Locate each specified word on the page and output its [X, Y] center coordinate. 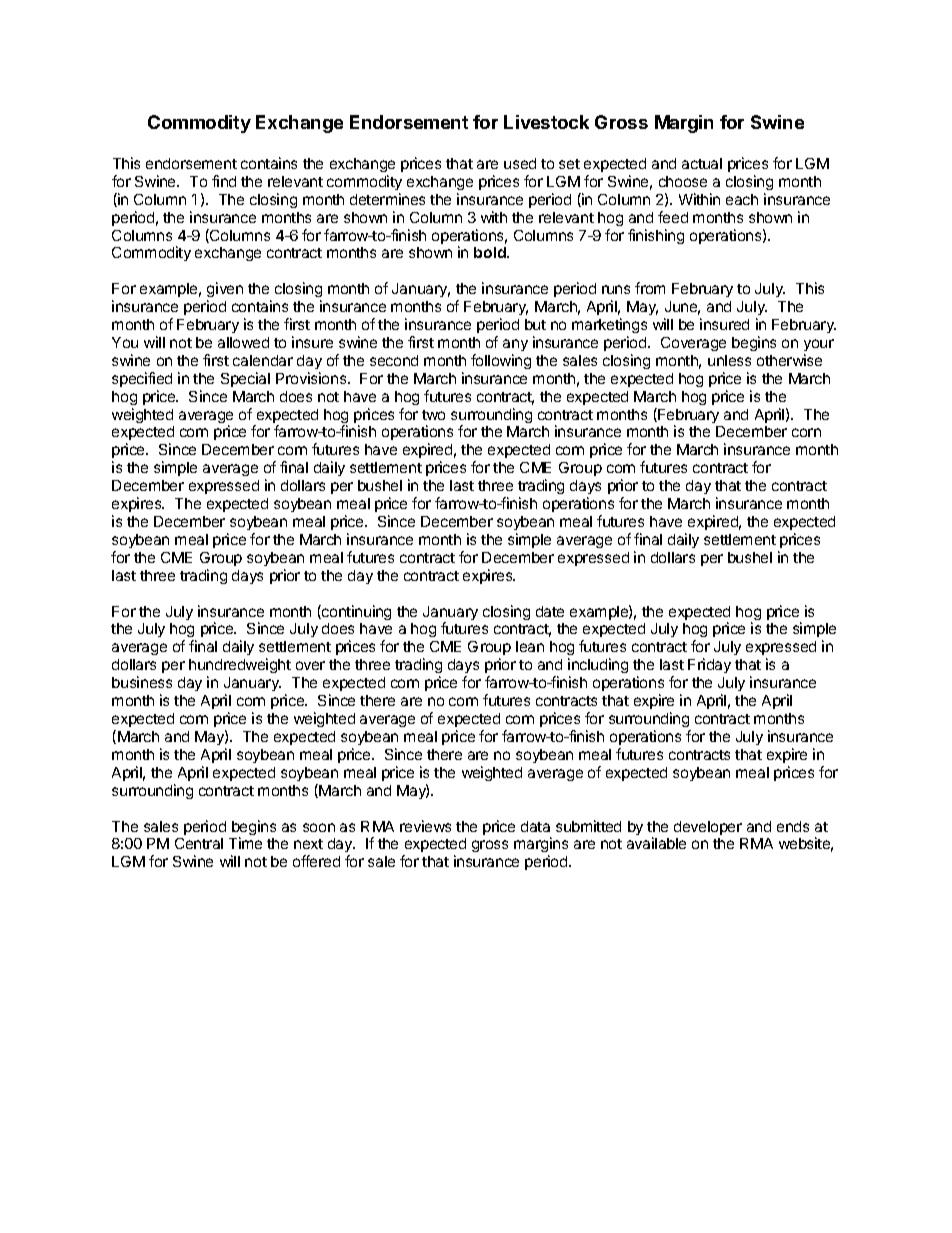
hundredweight [240, 667]
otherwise [789, 360]
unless [729, 360]
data [535, 826]
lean [530, 646]
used [520, 163]
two [433, 415]
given [225, 291]
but [535, 324]
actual [702, 163]
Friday [709, 665]
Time [245, 843]
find [224, 181]
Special [245, 379]
